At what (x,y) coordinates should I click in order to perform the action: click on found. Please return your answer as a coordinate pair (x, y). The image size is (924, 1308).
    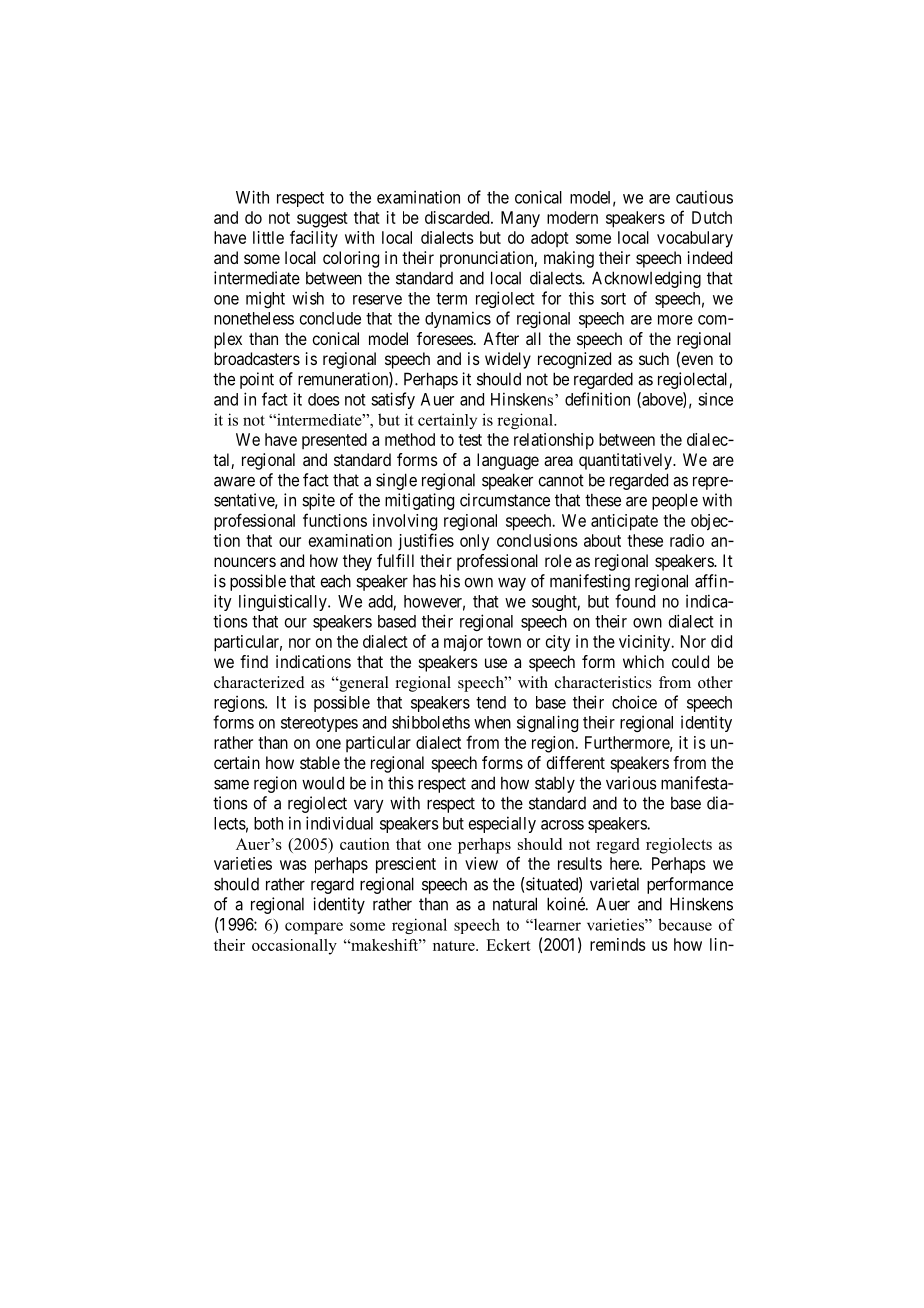
    Looking at the image, I should click on (635, 601).
